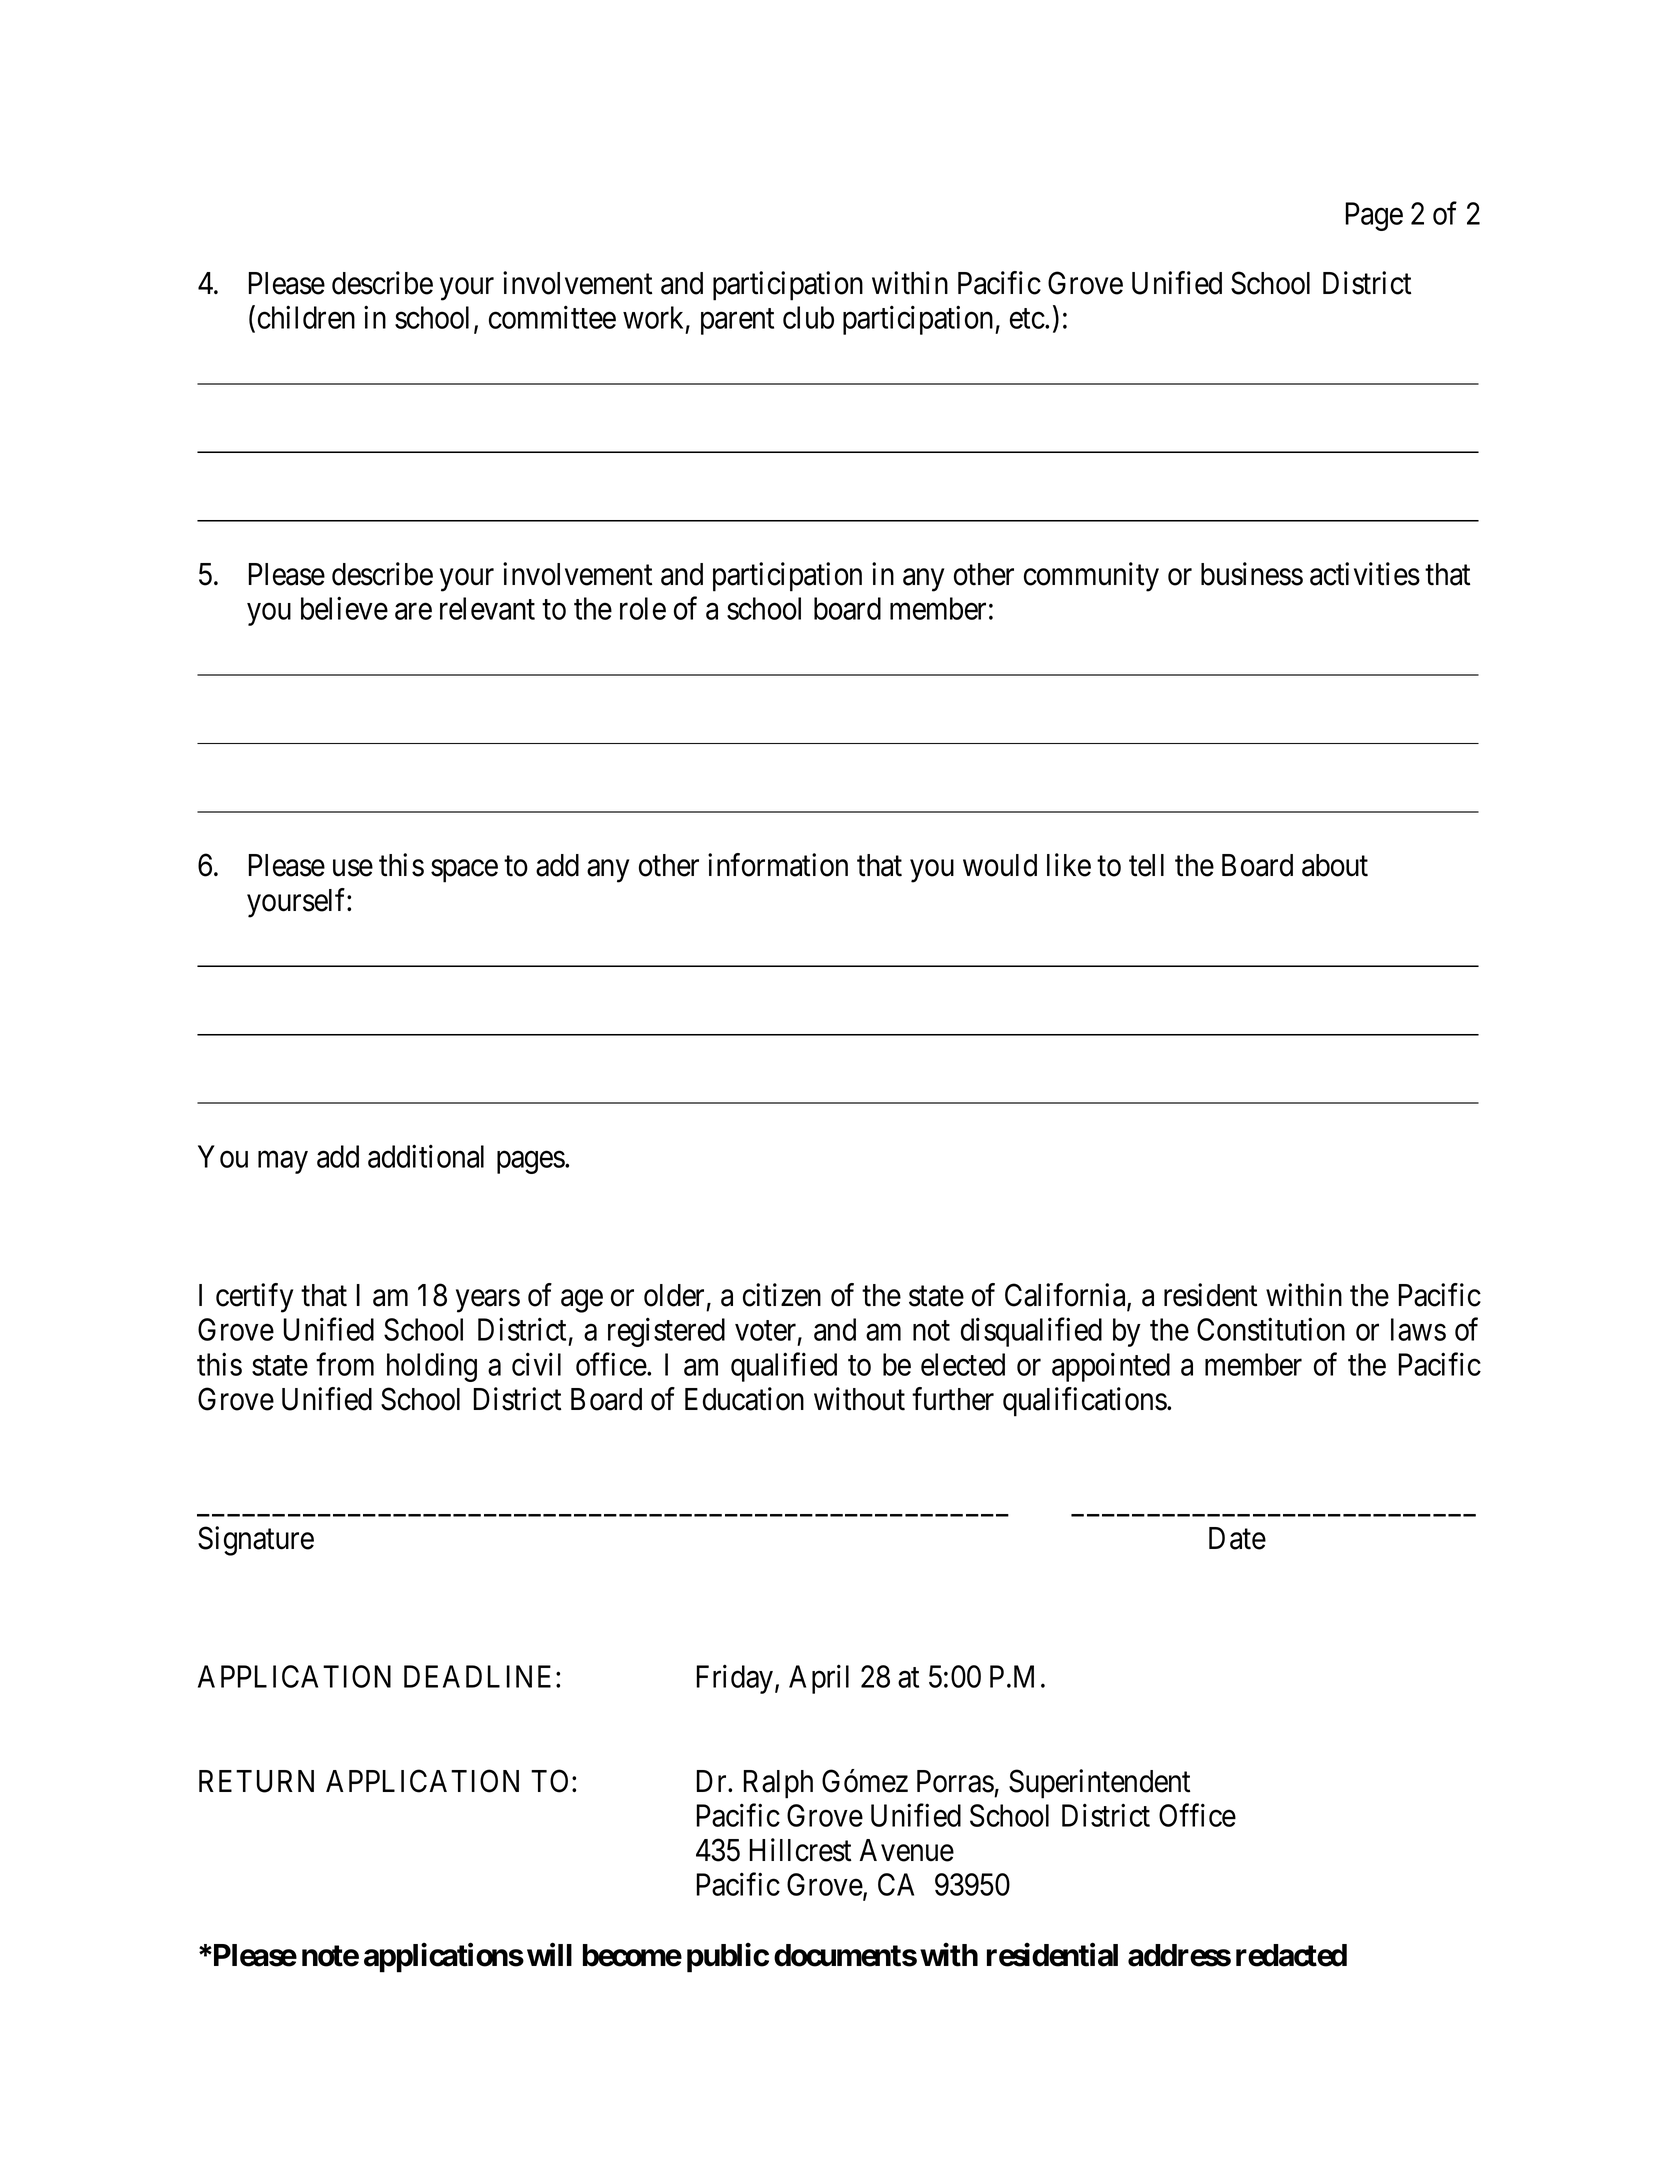 Image resolution: width=1677 pixels, height=2171 pixels. I want to click on Education, so click(744, 1399).
